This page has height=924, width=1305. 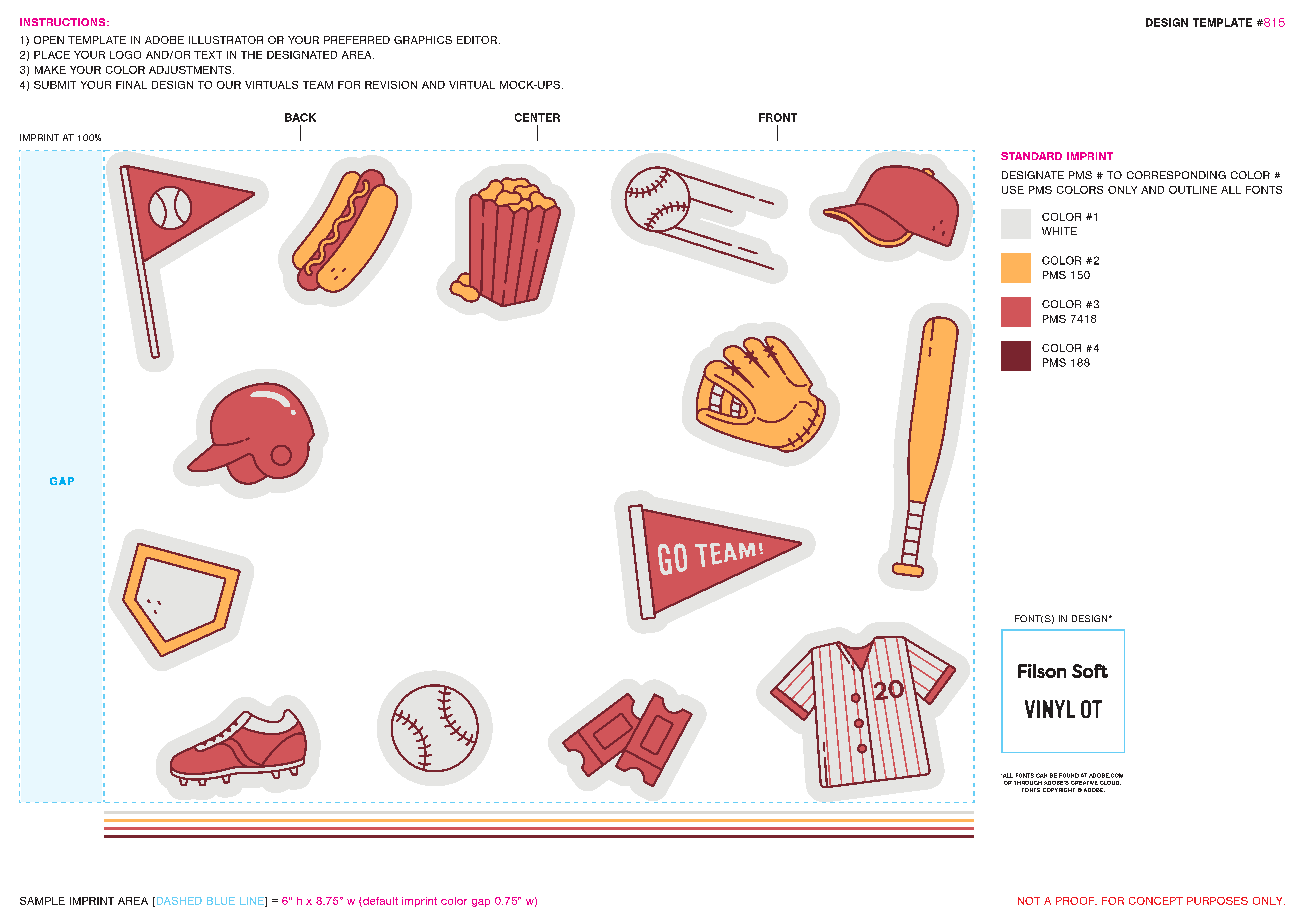 I want to click on BACK, so click(x=300, y=117).
